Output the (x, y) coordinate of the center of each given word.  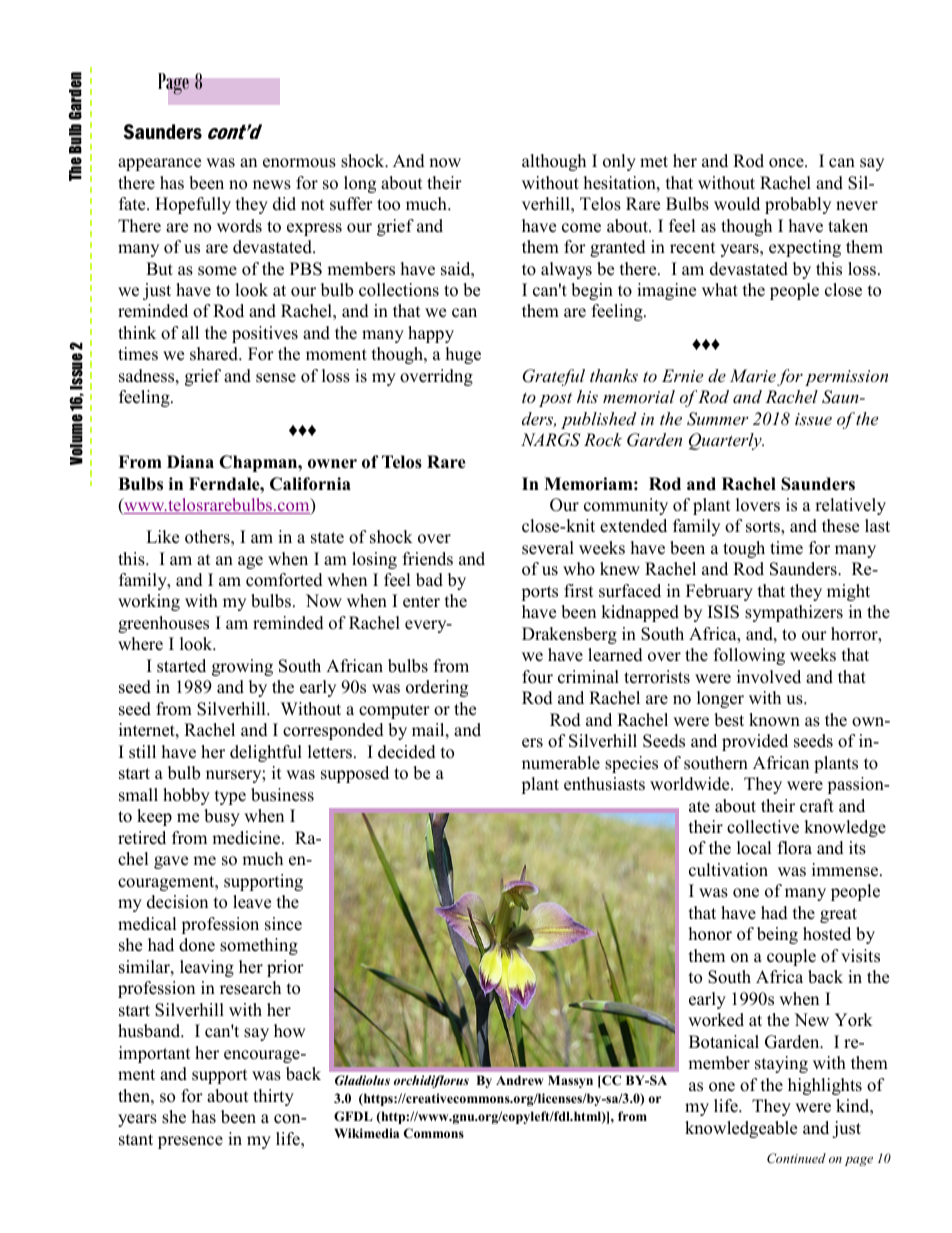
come (581, 228)
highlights (825, 1086)
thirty (273, 1097)
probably (798, 205)
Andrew (520, 1080)
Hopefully (193, 205)
